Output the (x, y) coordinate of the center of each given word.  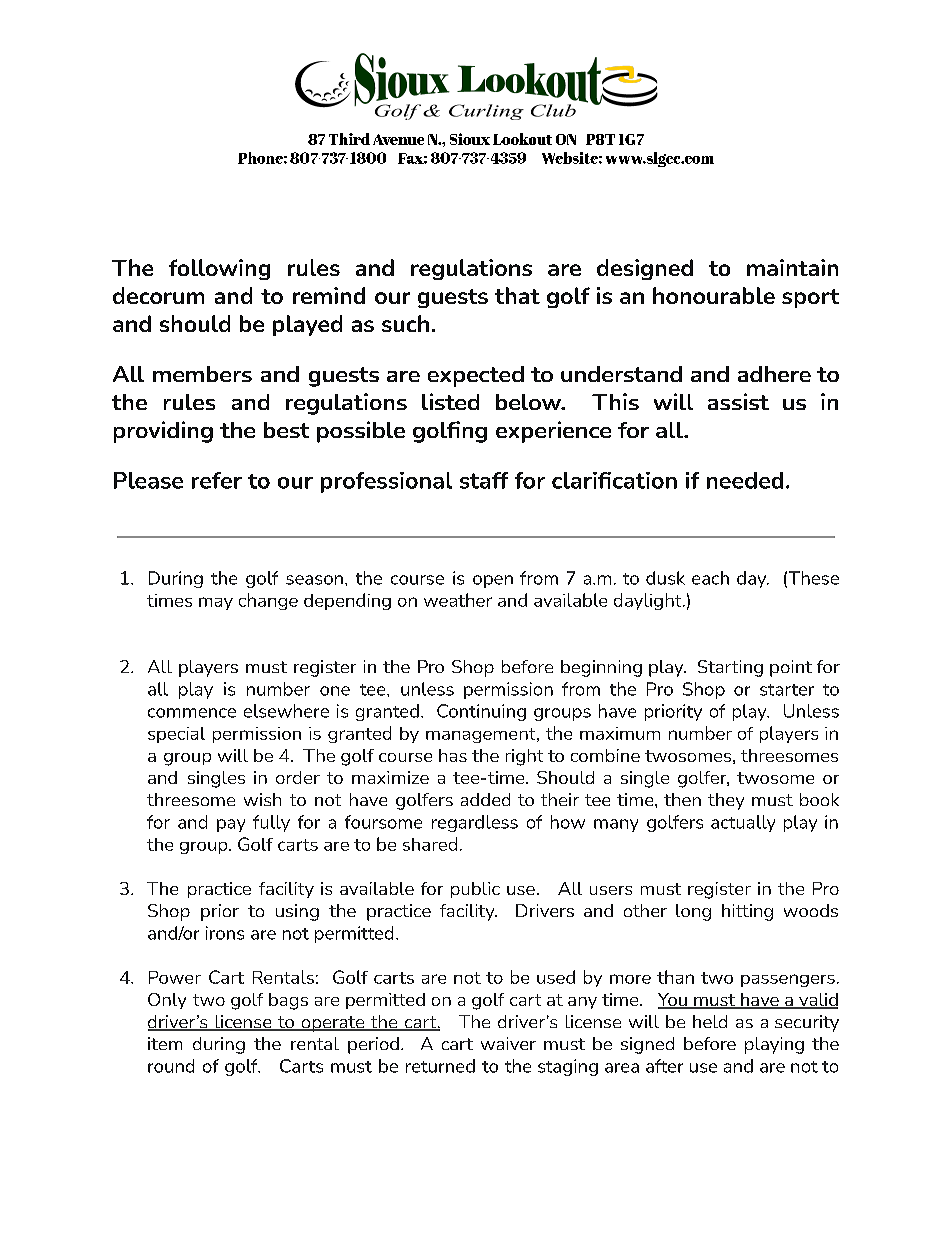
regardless (475, 823)
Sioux (470, 139)
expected (476, 376)
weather (458, 600)
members (202, 374)
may (216, 603)
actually (743, 823)
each (710, 578)
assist (738, 401)
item (165, 1043)
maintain (792, 267)
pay (231, 825)
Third (349, 139)
